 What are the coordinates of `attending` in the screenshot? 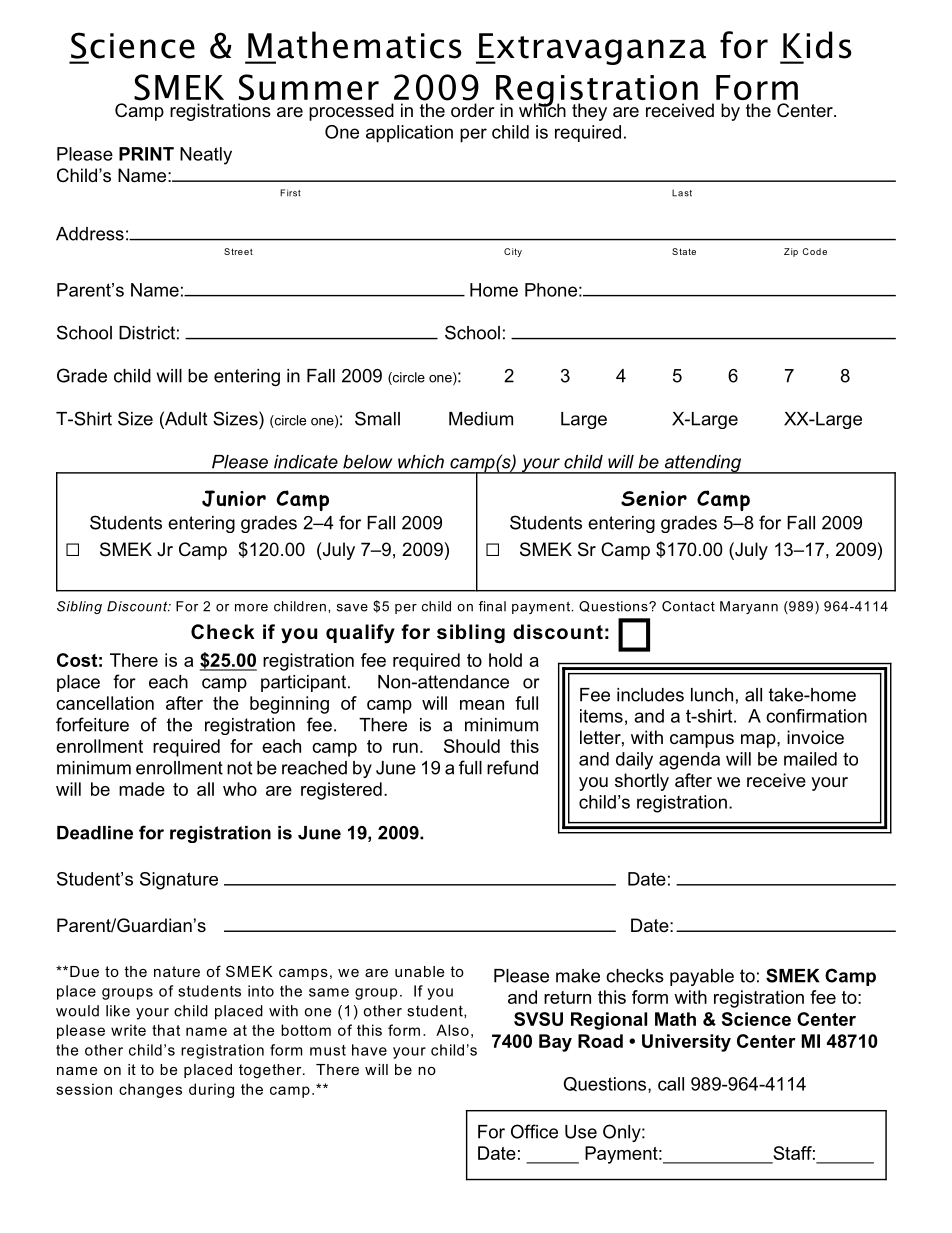 It's located at (702, 464).
